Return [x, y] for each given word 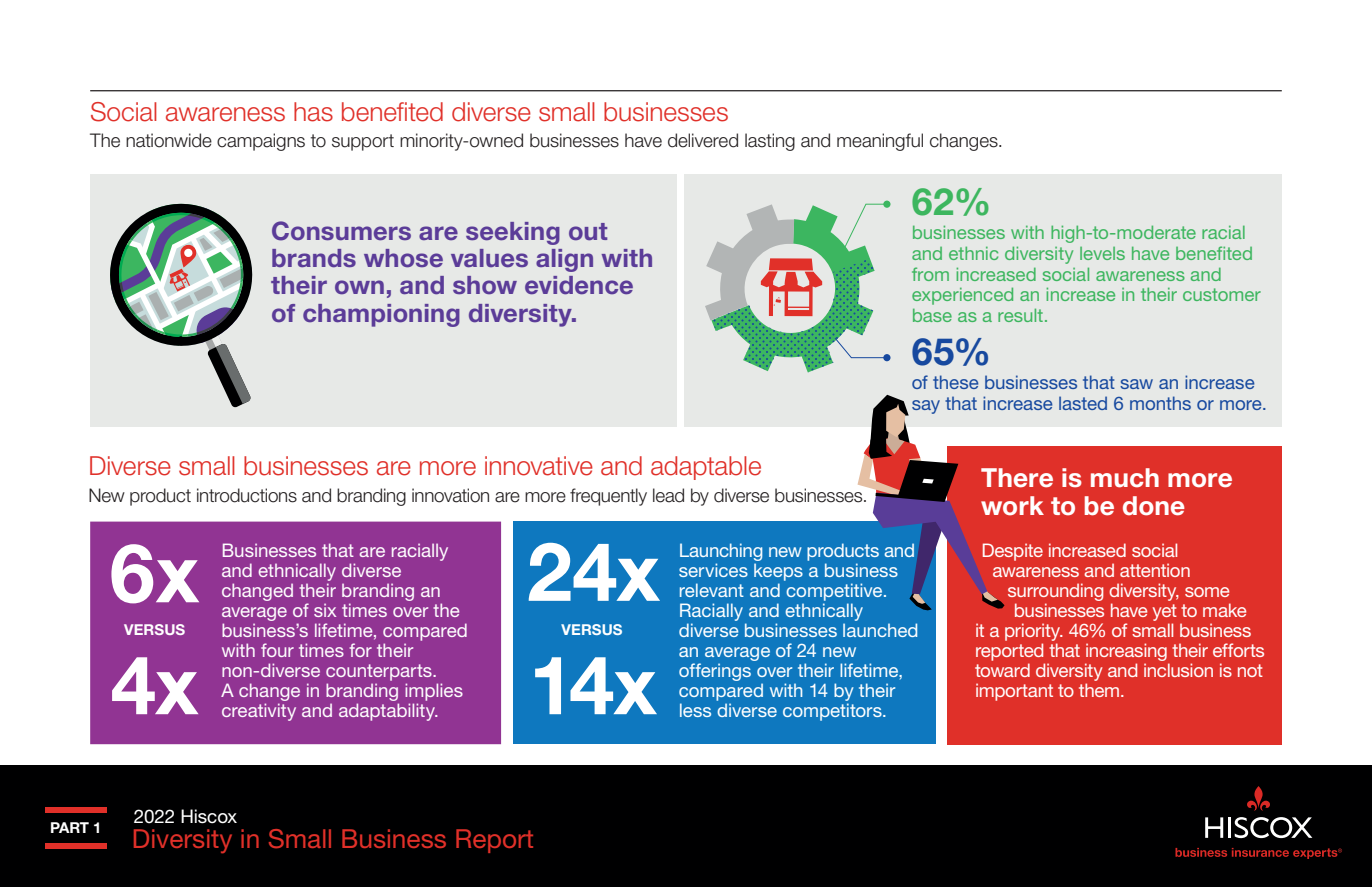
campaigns [261, 142]
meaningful [880, 142]
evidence [579, 285]
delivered [703, 140]
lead [668, 495]
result [1020, 315]
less [695, 710]
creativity [259, 712]
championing [381, 315]
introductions [247, 495]
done [1154, 506]
